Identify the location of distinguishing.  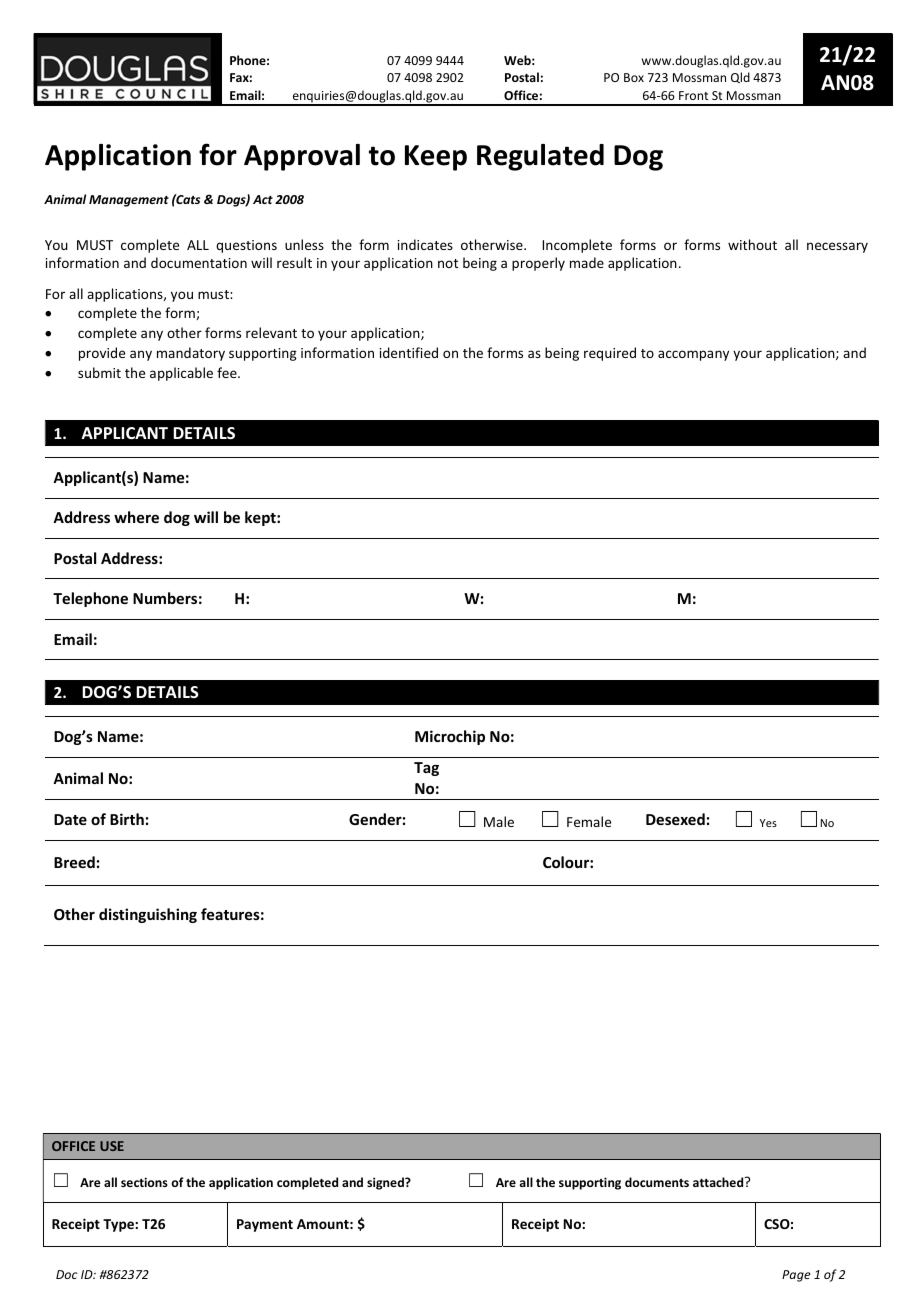
(148, 915).
